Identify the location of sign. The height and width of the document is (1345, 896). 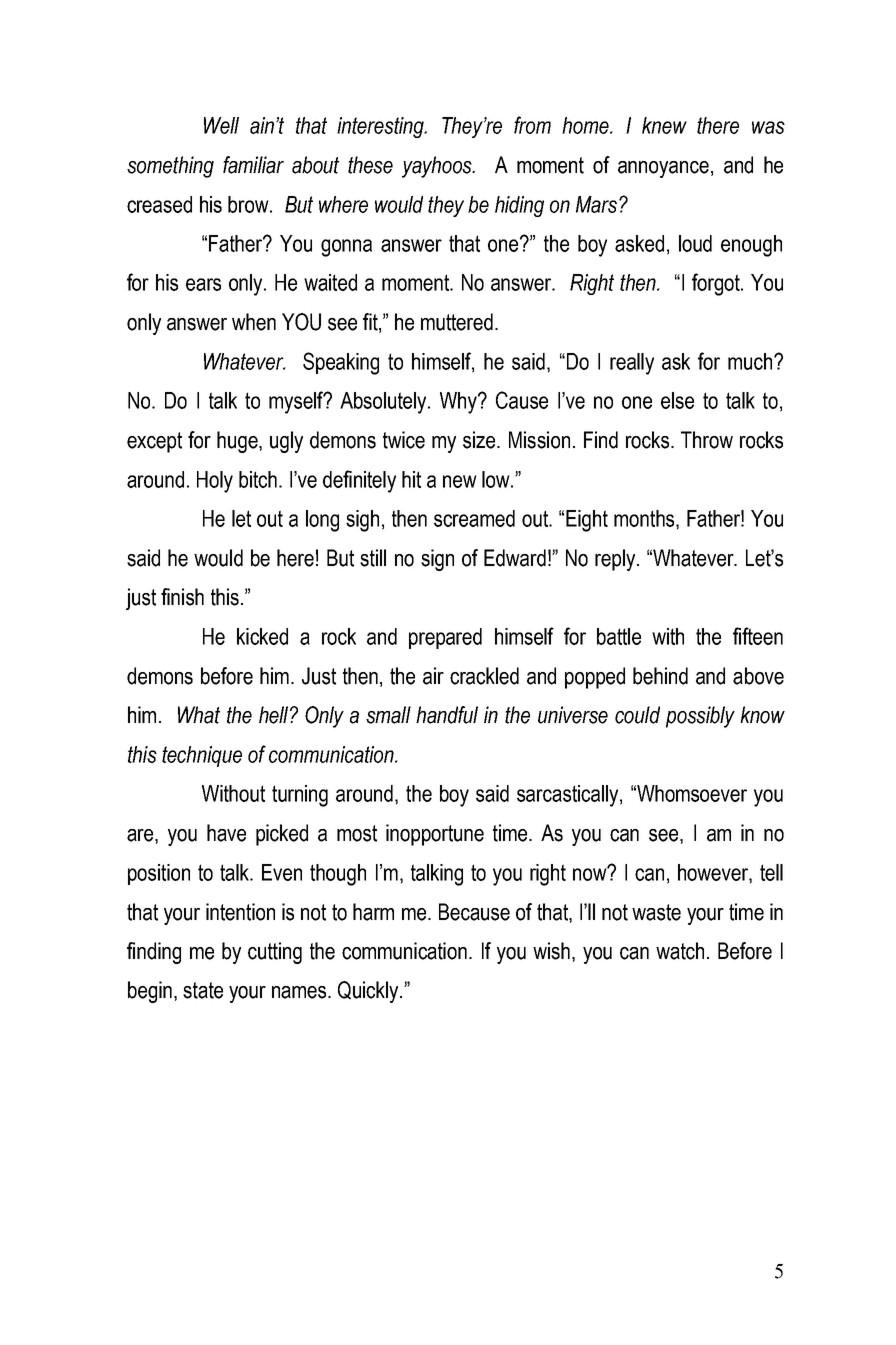
(437, 560).
